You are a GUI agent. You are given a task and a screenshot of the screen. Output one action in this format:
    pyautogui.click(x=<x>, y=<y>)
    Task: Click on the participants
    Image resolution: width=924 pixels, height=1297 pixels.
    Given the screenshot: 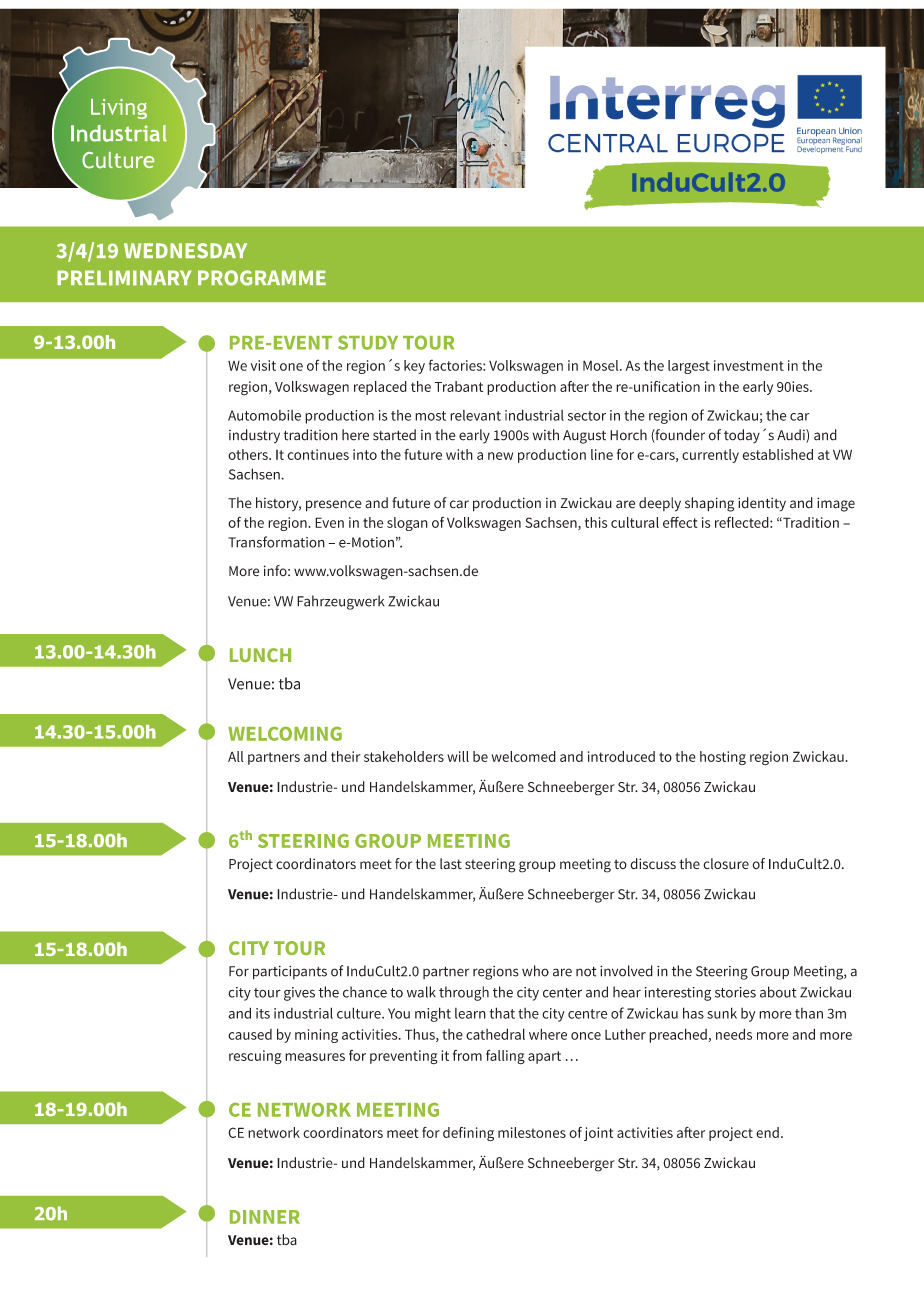 What is the action you would take?
    pyautogui.click(x=290, y=973)
